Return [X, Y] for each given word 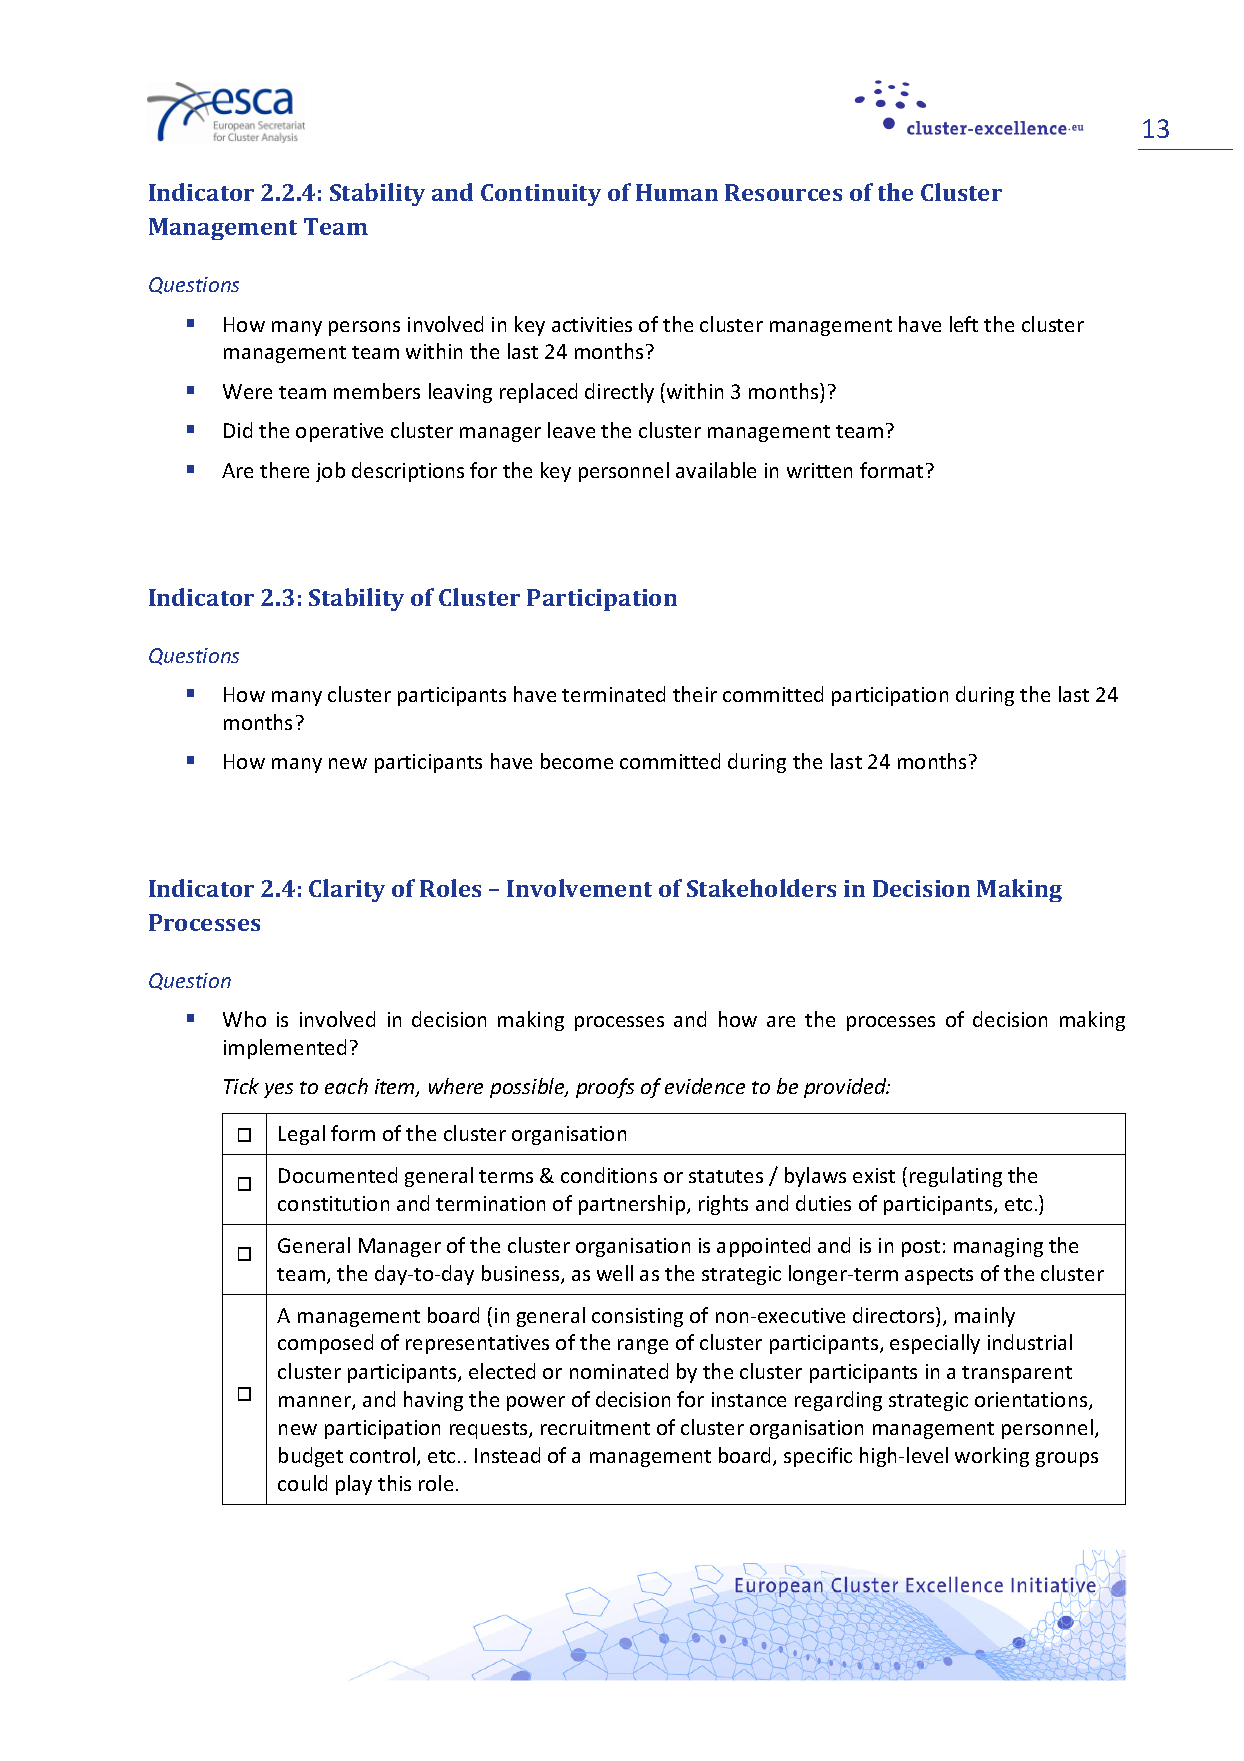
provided [846, 1088]
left [964, 324]
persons [364, 328]
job [330, 472]
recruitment [595, 1427]
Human [677, 192]
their [695, 694]
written [819, 470]
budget [311, 1457]
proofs [605, 1088]
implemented [285, 1049]
